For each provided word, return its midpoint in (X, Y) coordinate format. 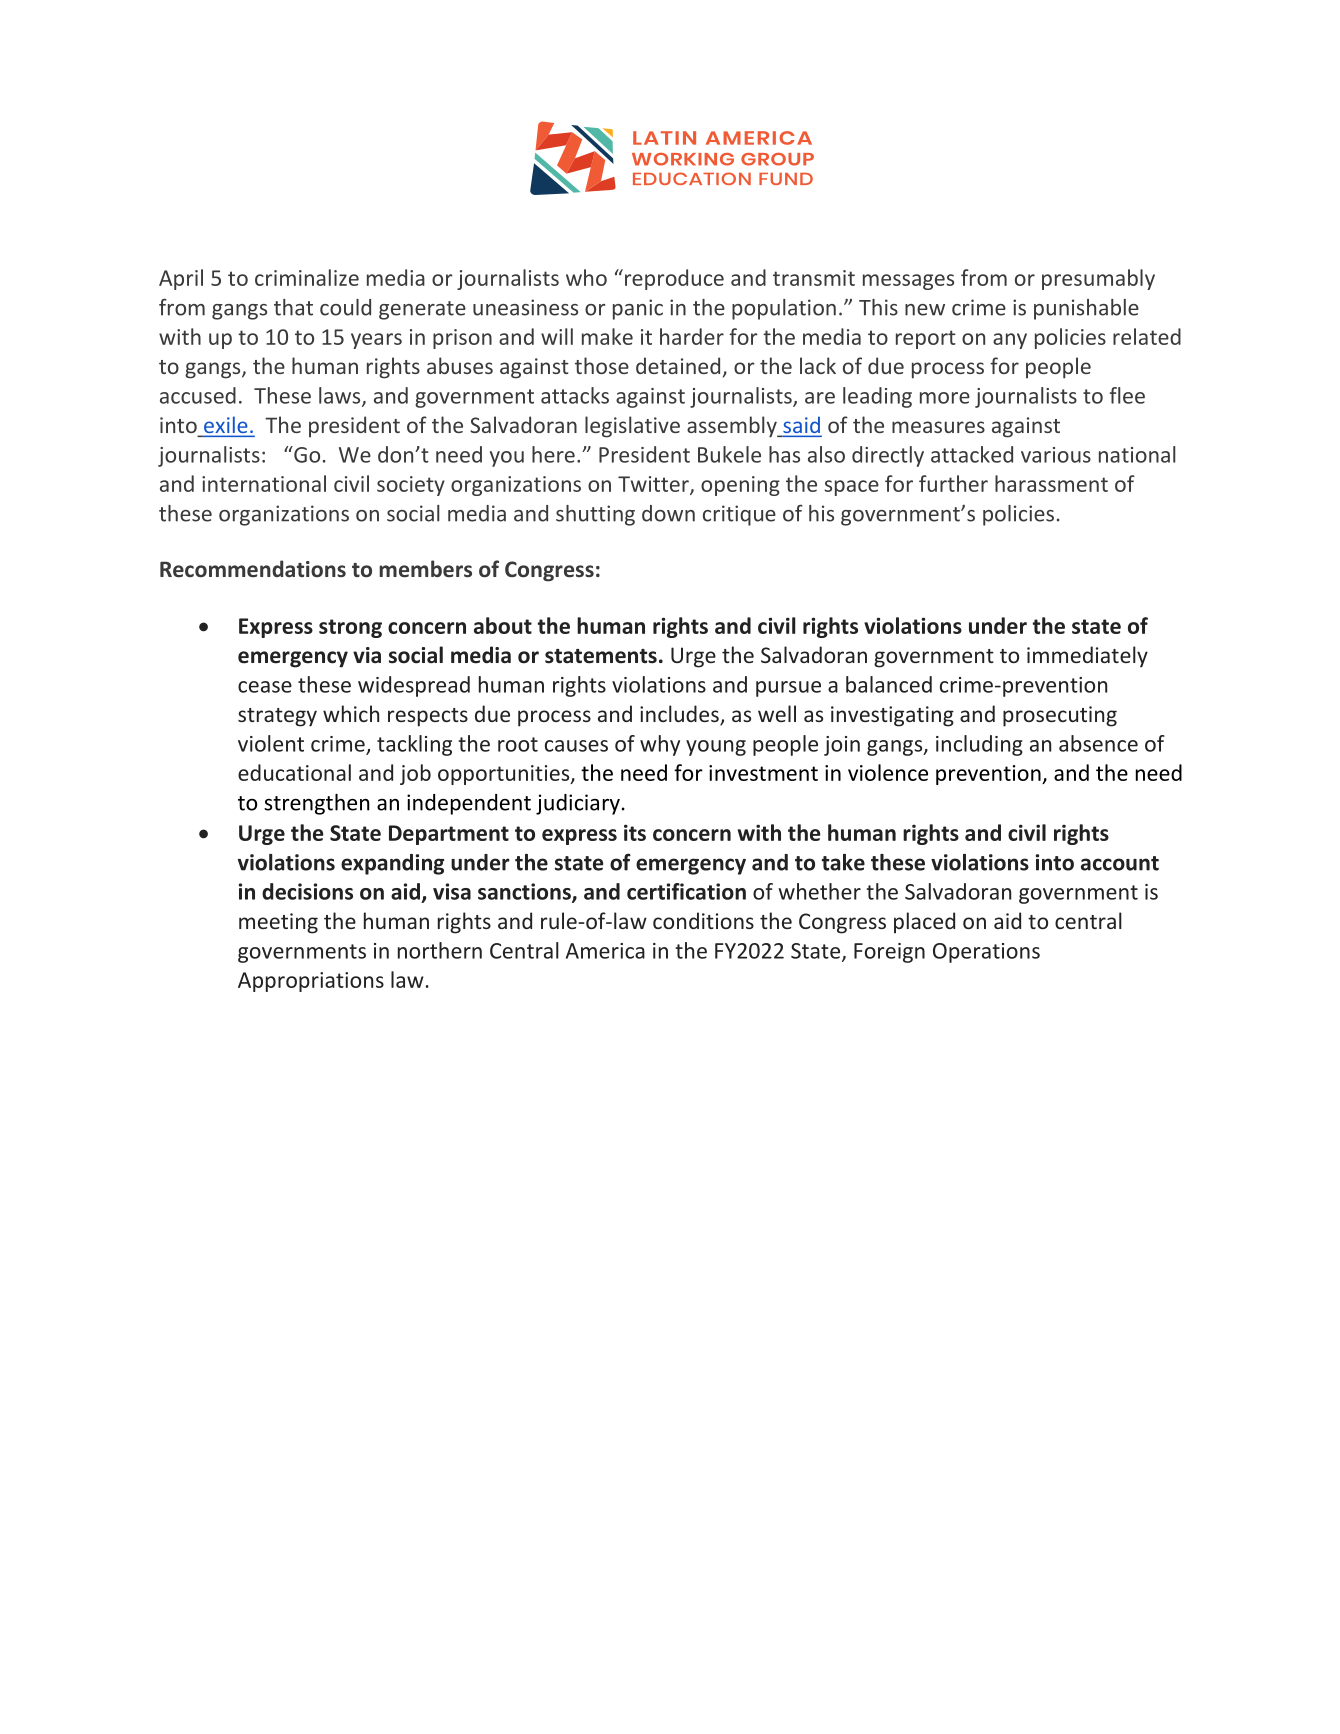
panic (638, 309)
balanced (889, 684)
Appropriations (311, 982)
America (605, 951)
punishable (1086, 309)
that (293, 307)
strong (350, 628)
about (503, 625)
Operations (986, 953)
